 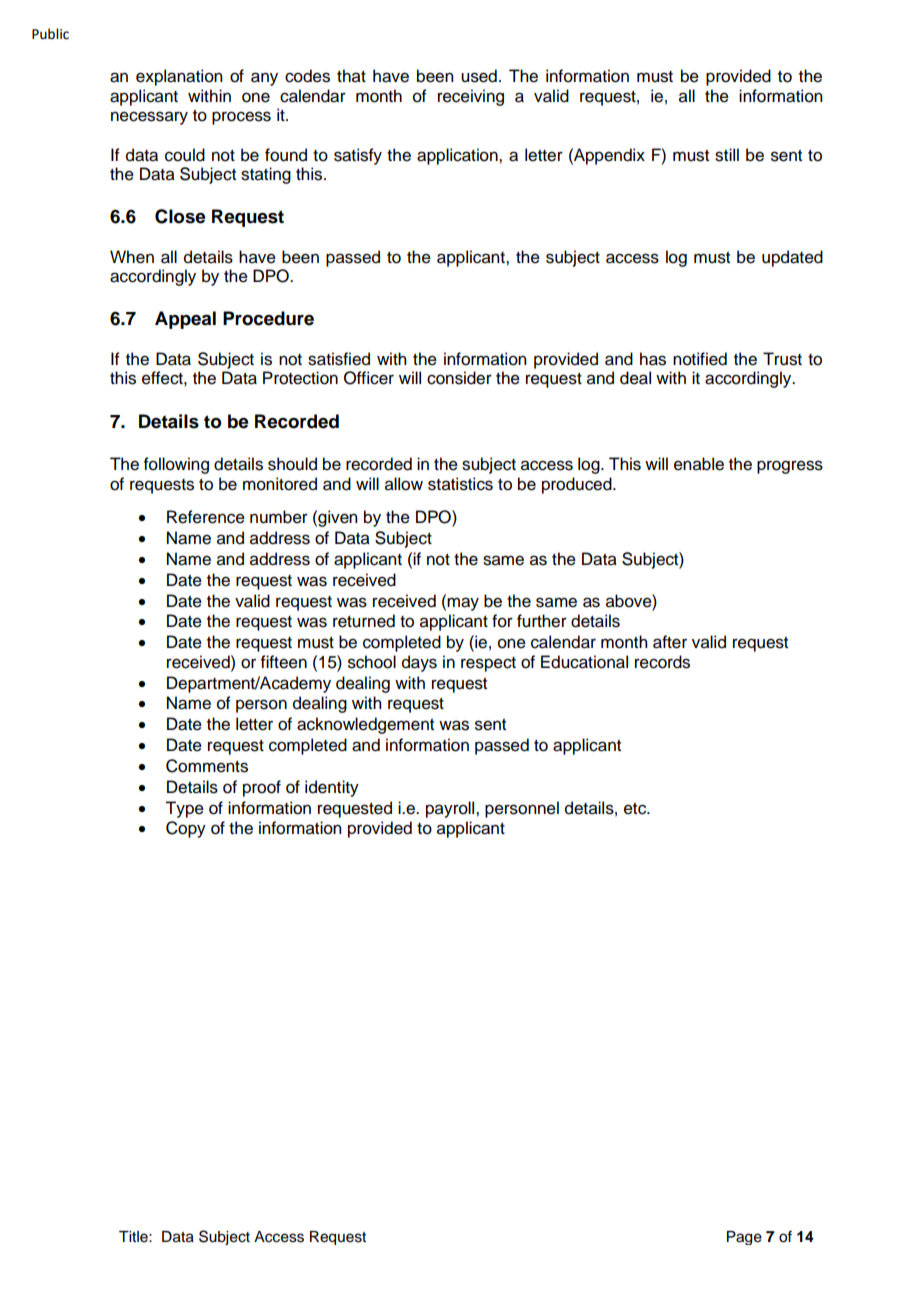 I want to click on used, so click(x=479, y=76).
